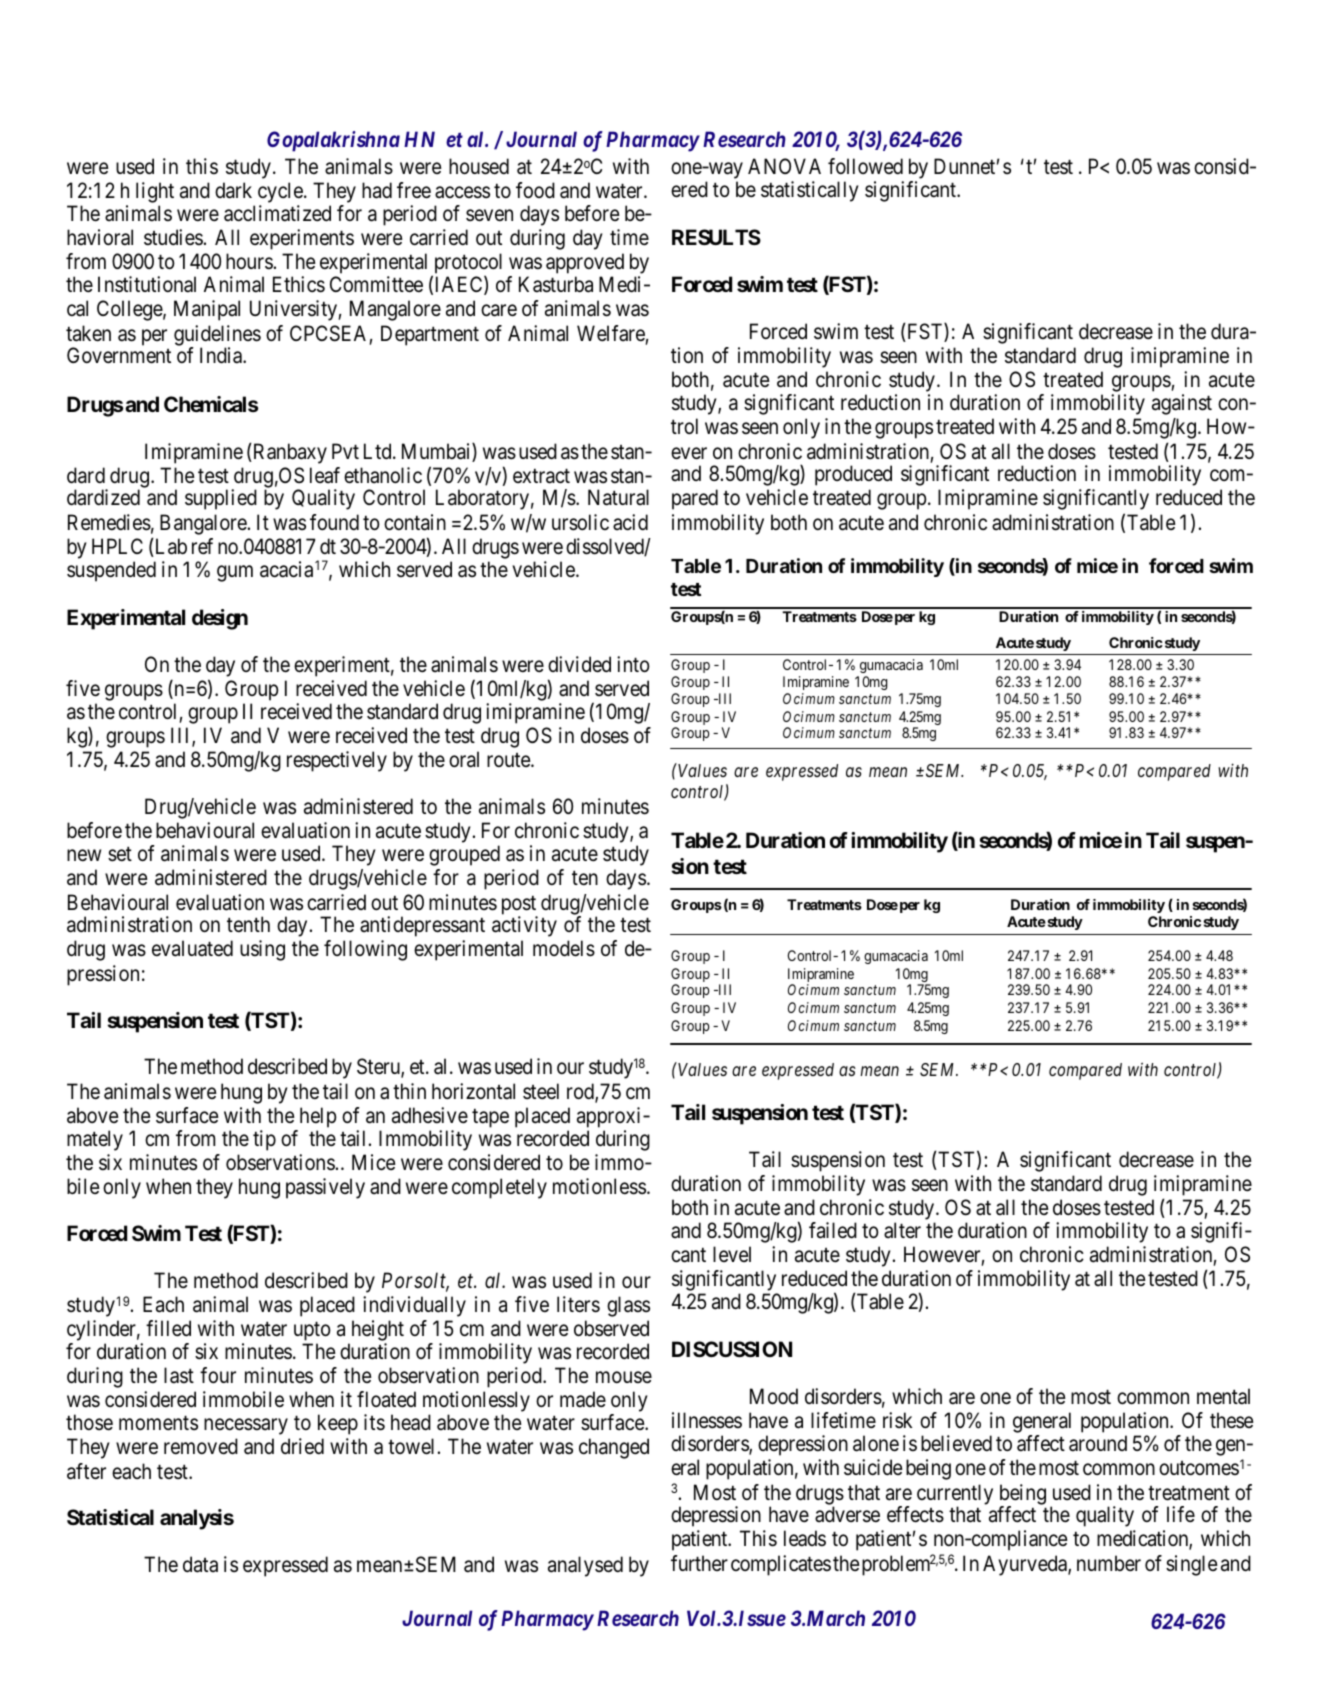  What do you see at coordinates (200, 1564) in the page?
I see `data` at bounding box center [200, 1564].
